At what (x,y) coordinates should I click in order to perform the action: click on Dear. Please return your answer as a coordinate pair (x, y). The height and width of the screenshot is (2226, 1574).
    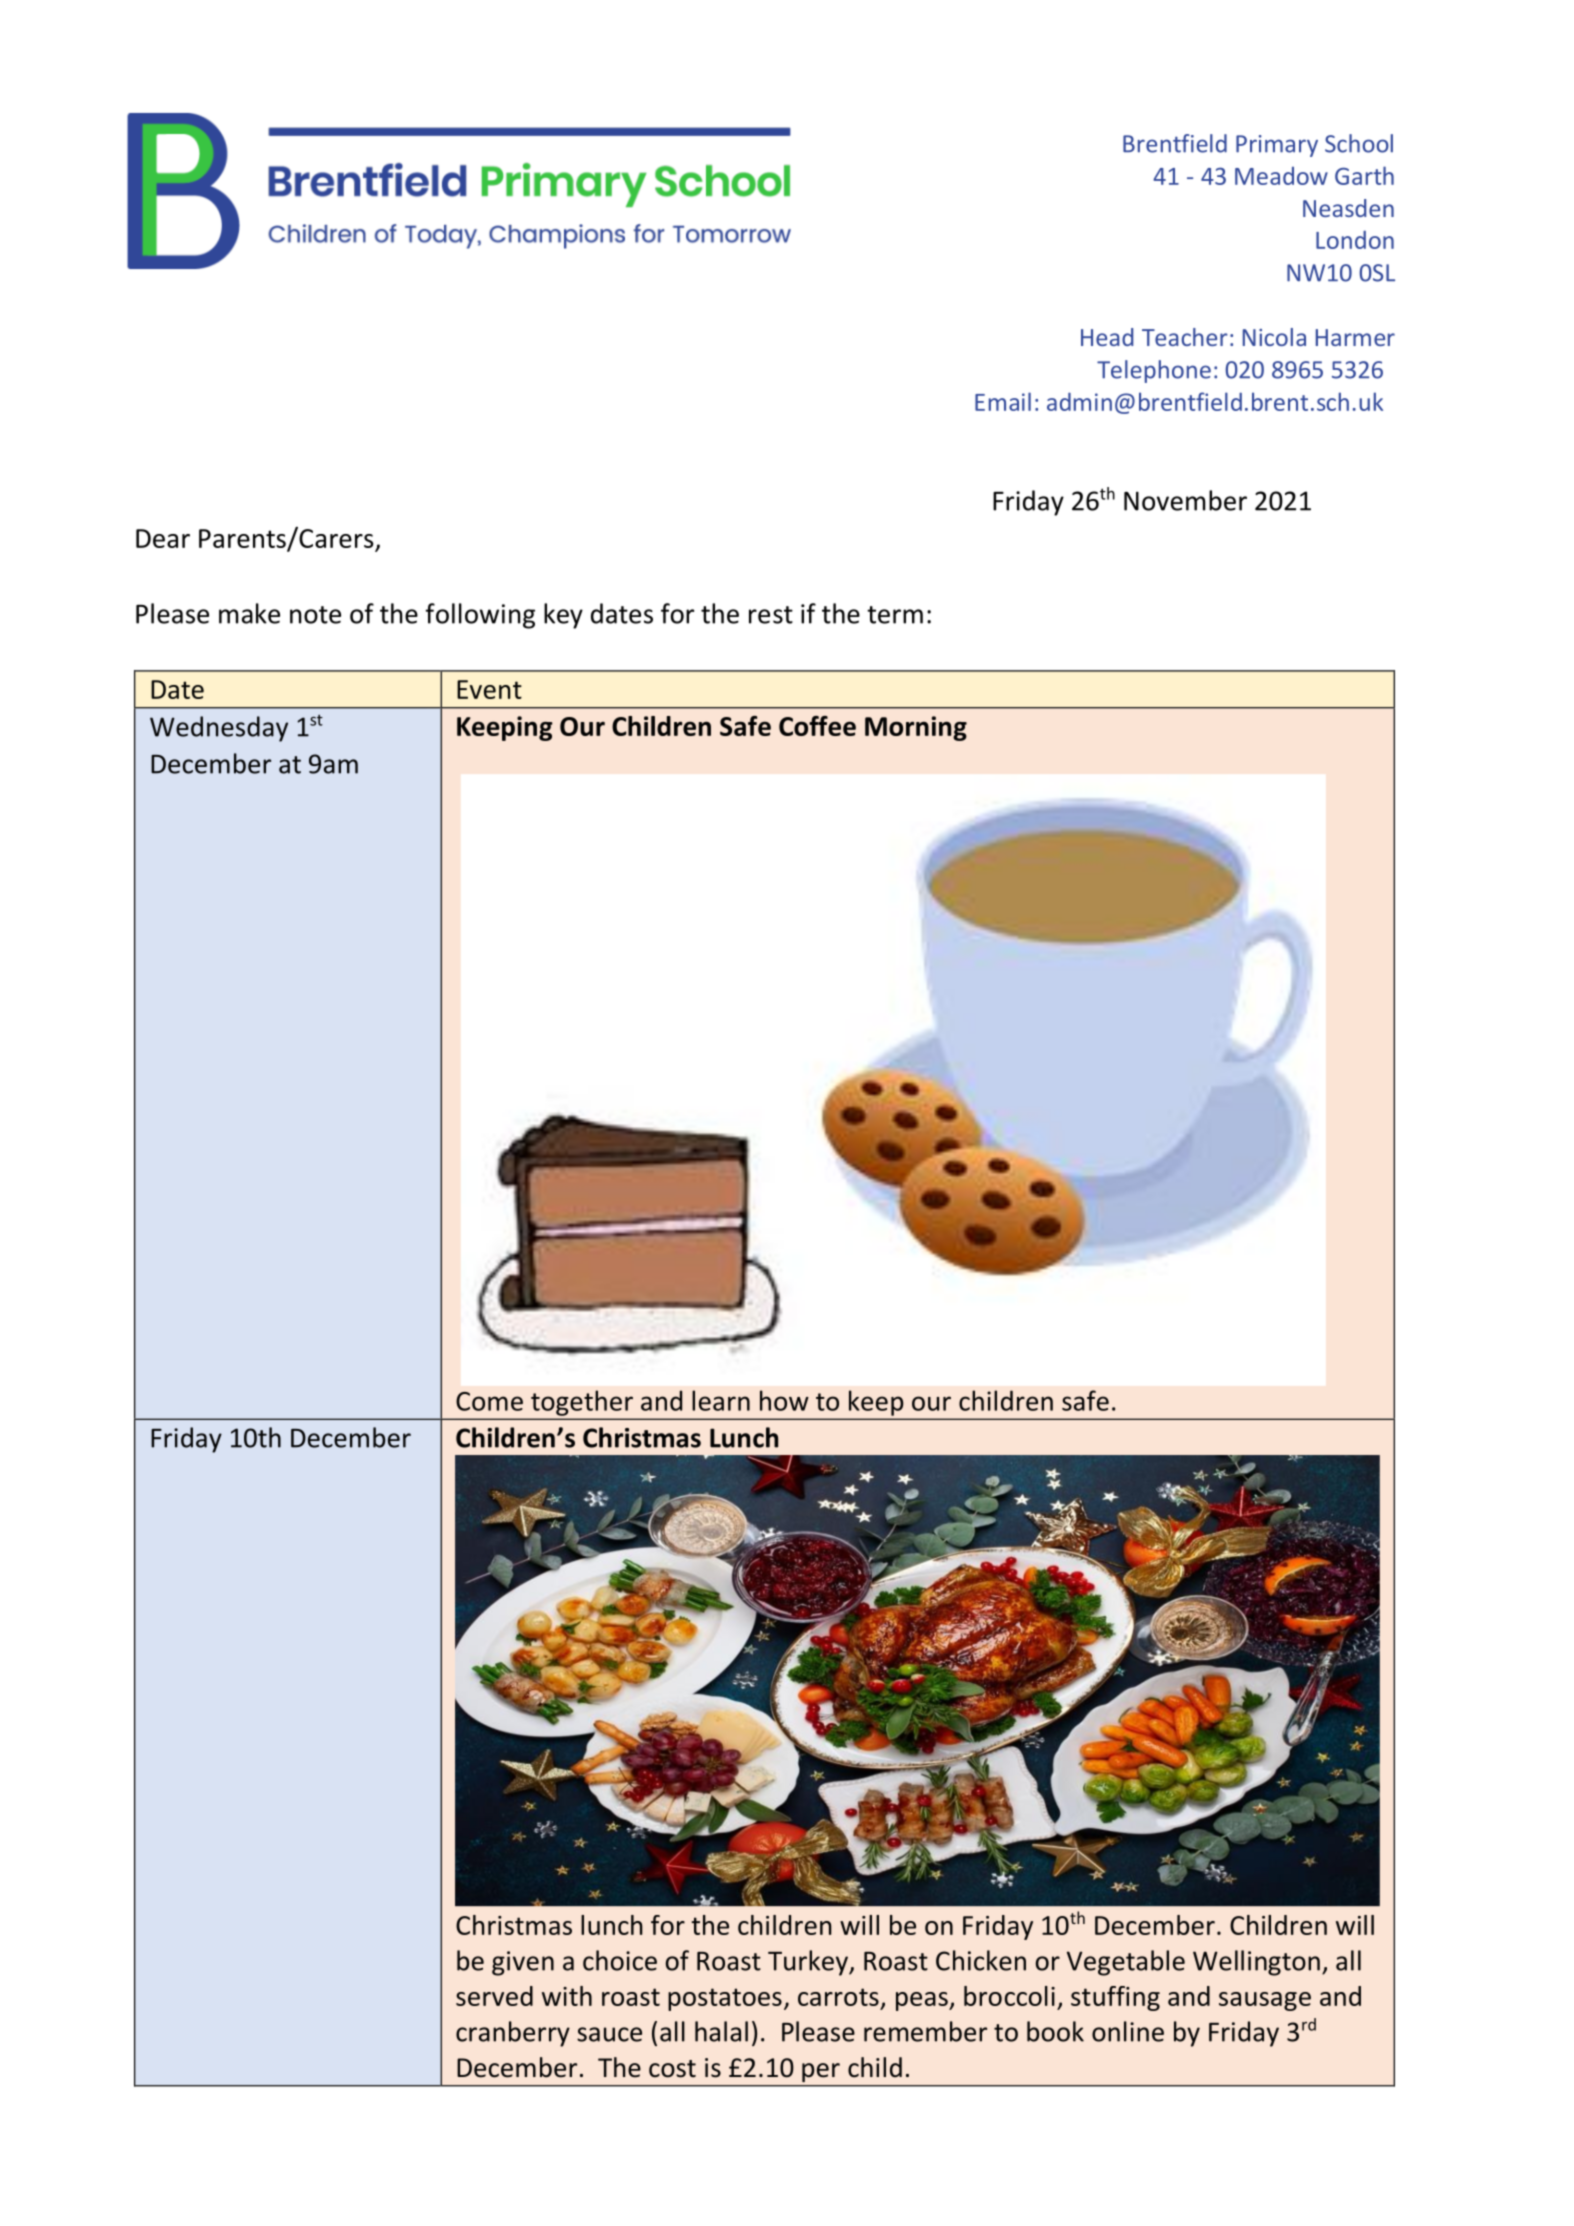
    Looking at the image, I should click on (163, 538).
